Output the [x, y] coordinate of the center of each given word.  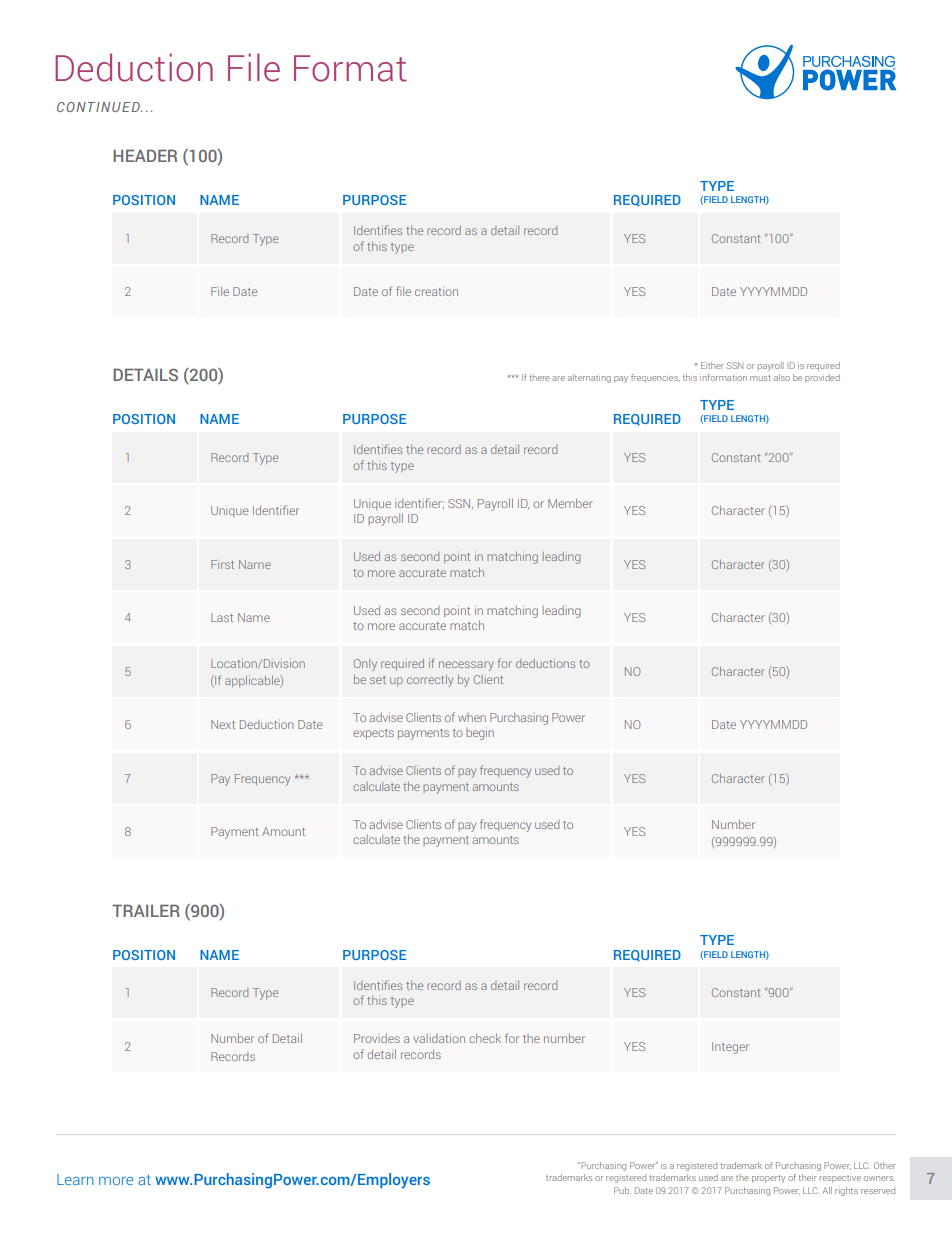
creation [436, 292]
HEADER [145, 155]
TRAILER [146, 910]
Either [712, 365]
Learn [75, 1179]
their [808, 1177]
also [782, 377]
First [222, 564]
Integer [730, 1048]
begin [480, 734]
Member [570, 503]
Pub [622, 1190]
